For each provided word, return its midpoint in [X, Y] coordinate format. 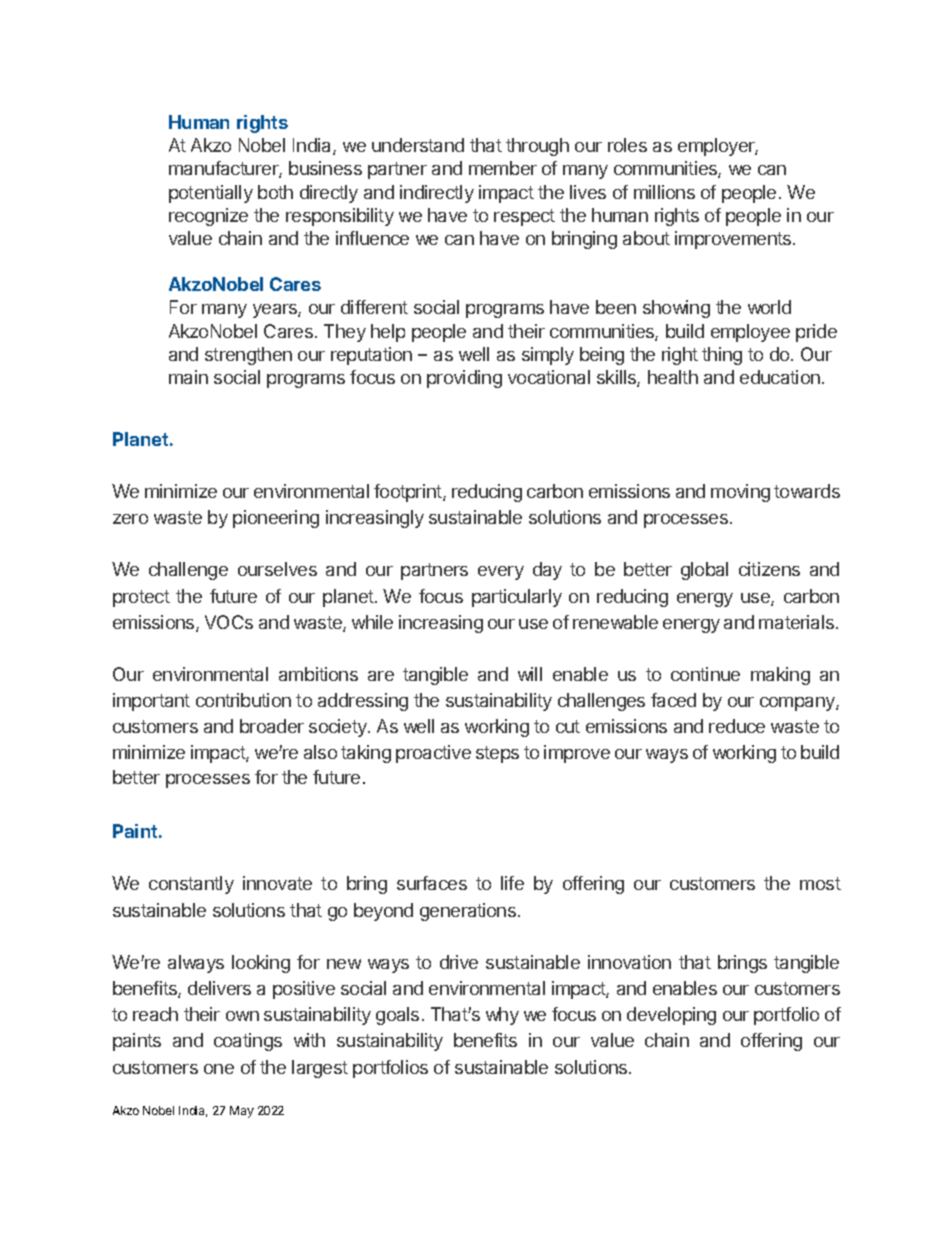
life [512, 883]
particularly [517, 598]
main [188, 377]
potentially [211, 194]
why [502, 1016]
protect [141, 598]
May [242, 1112]
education [780, 377]
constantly [191, 885]
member [503, 168]
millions [664, 192]
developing [671, 1016]
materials [798, 622]
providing [464, 379]
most [820, 883]
